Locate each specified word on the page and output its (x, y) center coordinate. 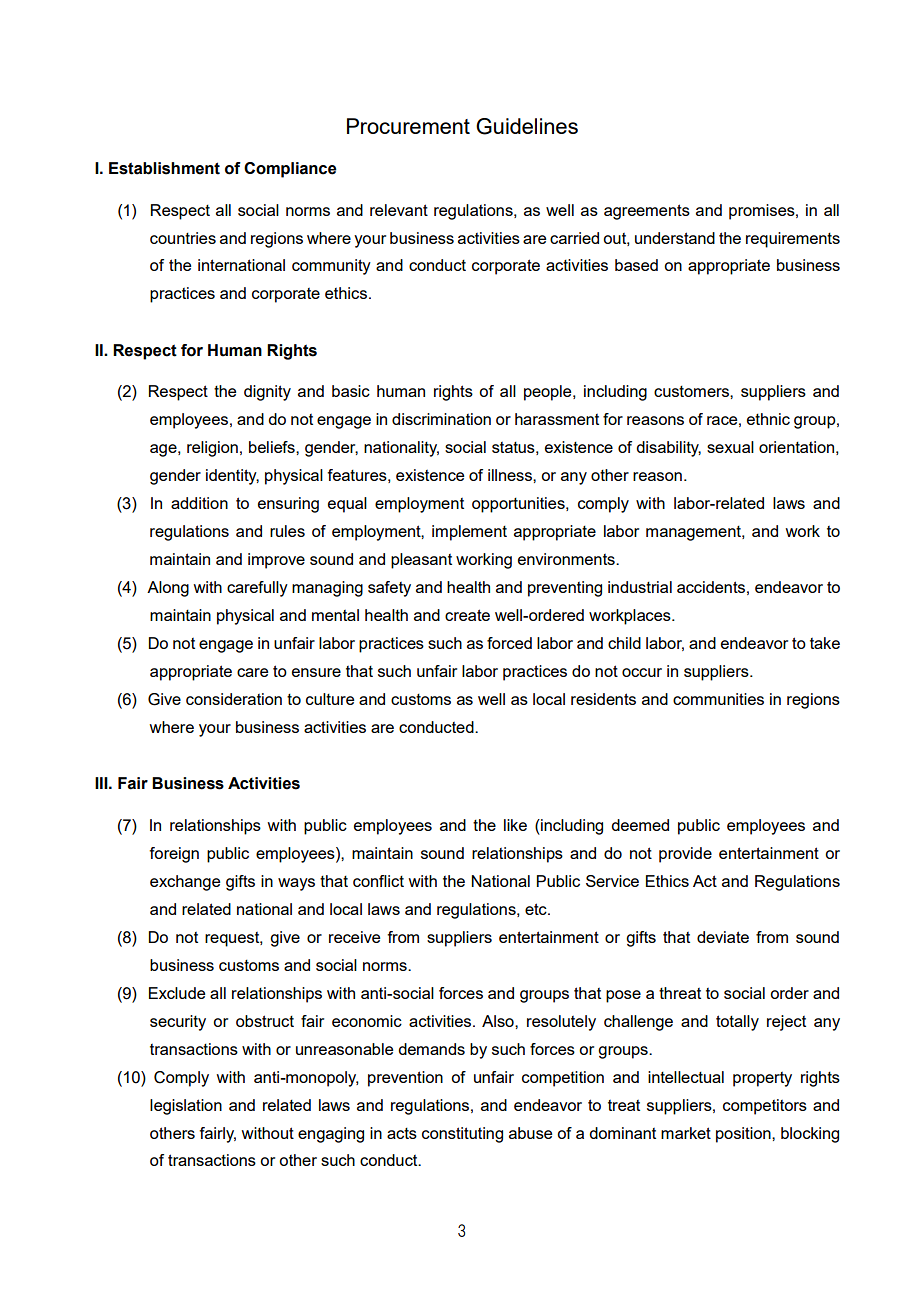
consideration (234, 699)
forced (509, 643)
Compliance (290, 170)
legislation (186, 1107)
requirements (793, 240)
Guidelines (527, 126)
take (825, 643)
